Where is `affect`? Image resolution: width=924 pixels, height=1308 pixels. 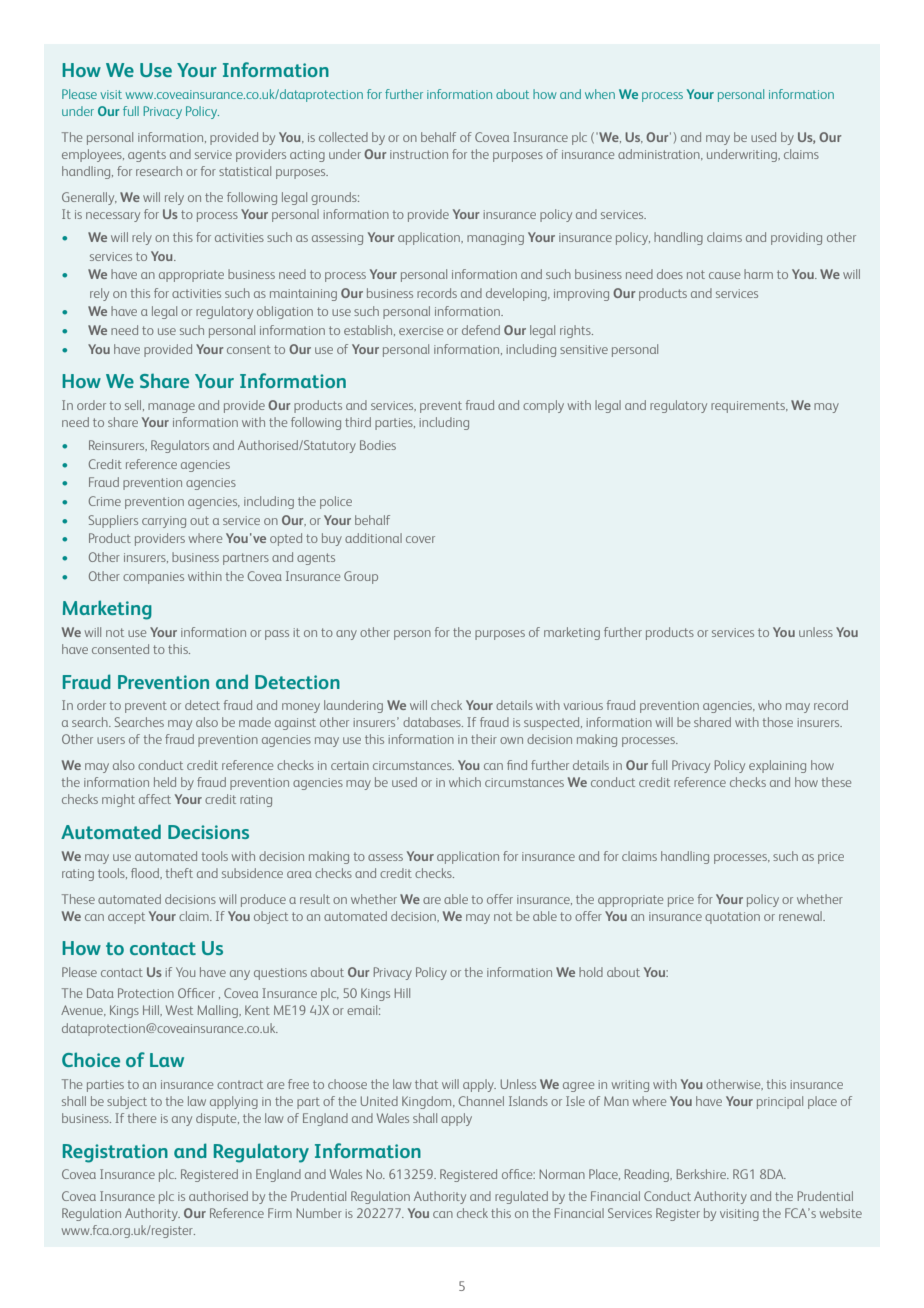
affect is located at coordinates (155, 799).
